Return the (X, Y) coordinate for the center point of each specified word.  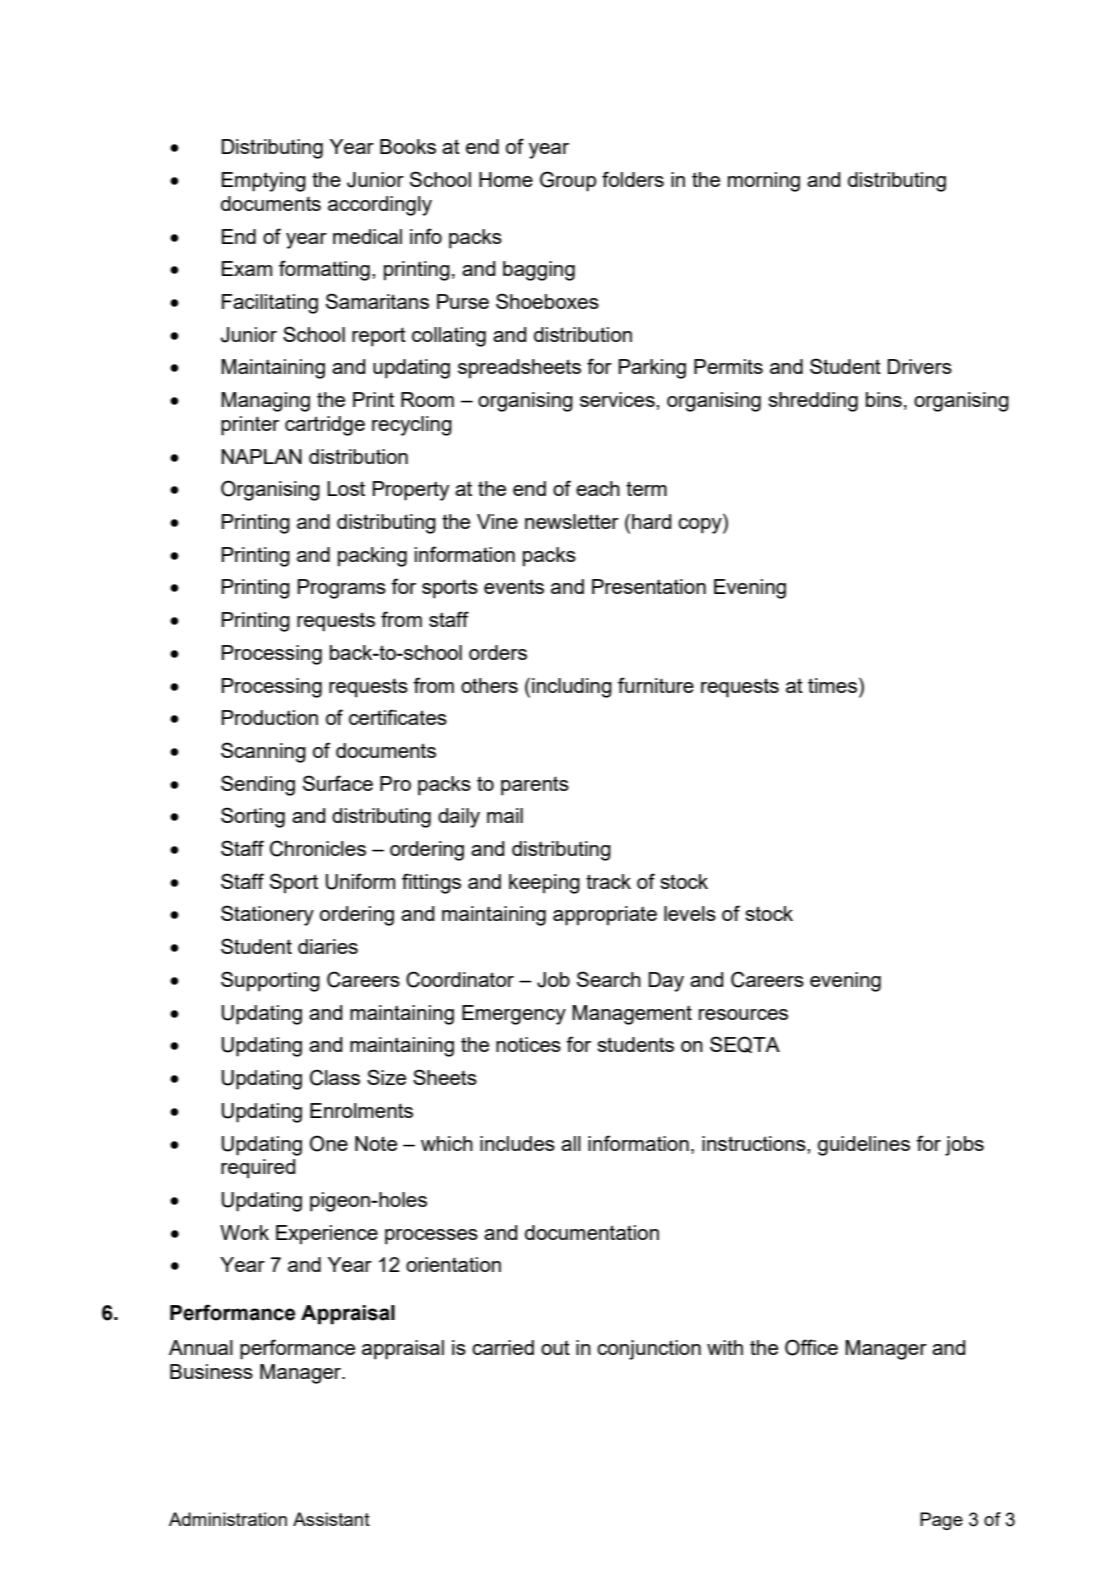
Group (568, 181)
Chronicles (318, 848)
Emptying (264, 182)
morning (764, 182)
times (832, 685)
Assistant (331, 1519)
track (608, 881)
